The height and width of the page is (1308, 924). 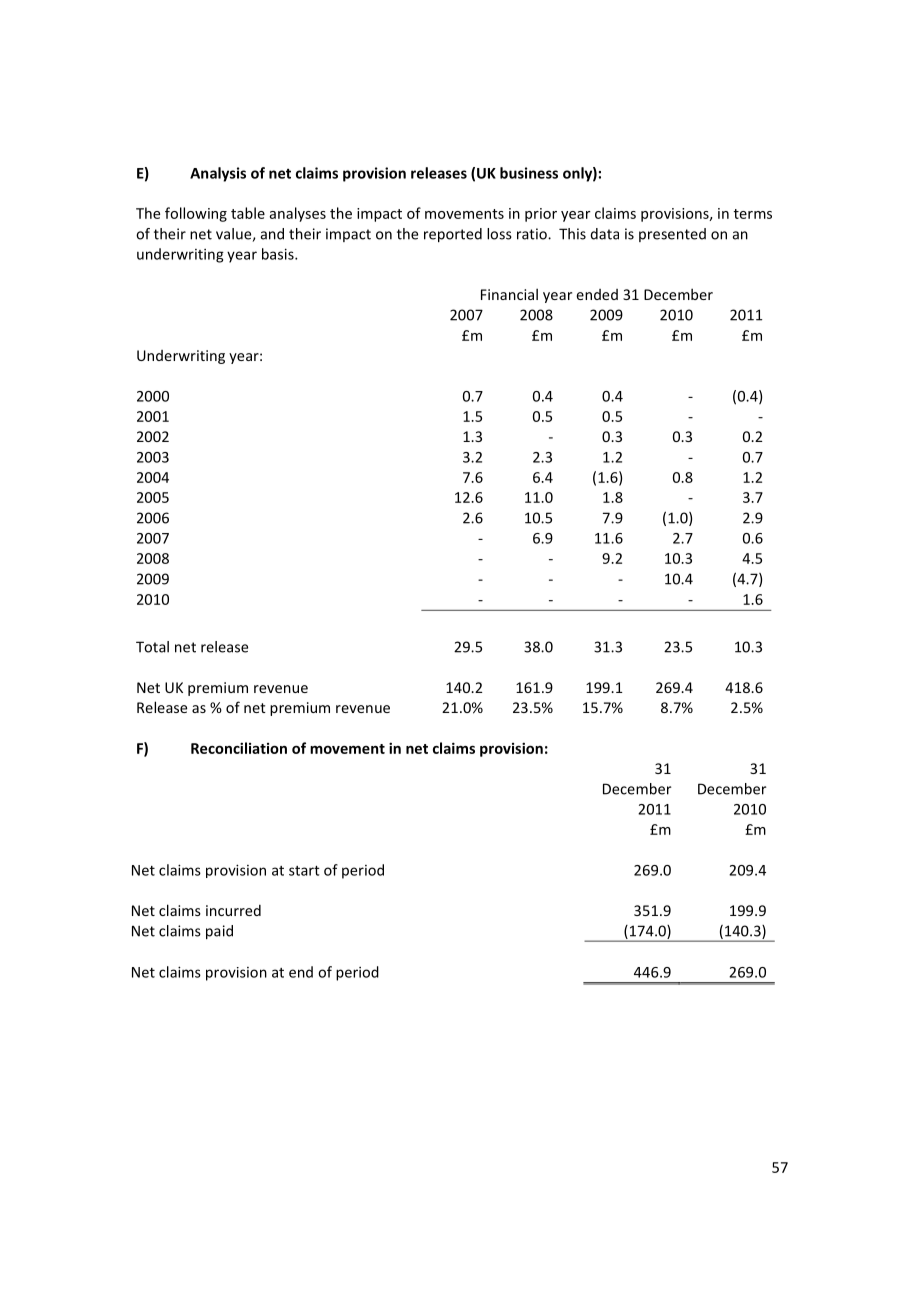 I want to click on presented, so click(x=672, y=235).
